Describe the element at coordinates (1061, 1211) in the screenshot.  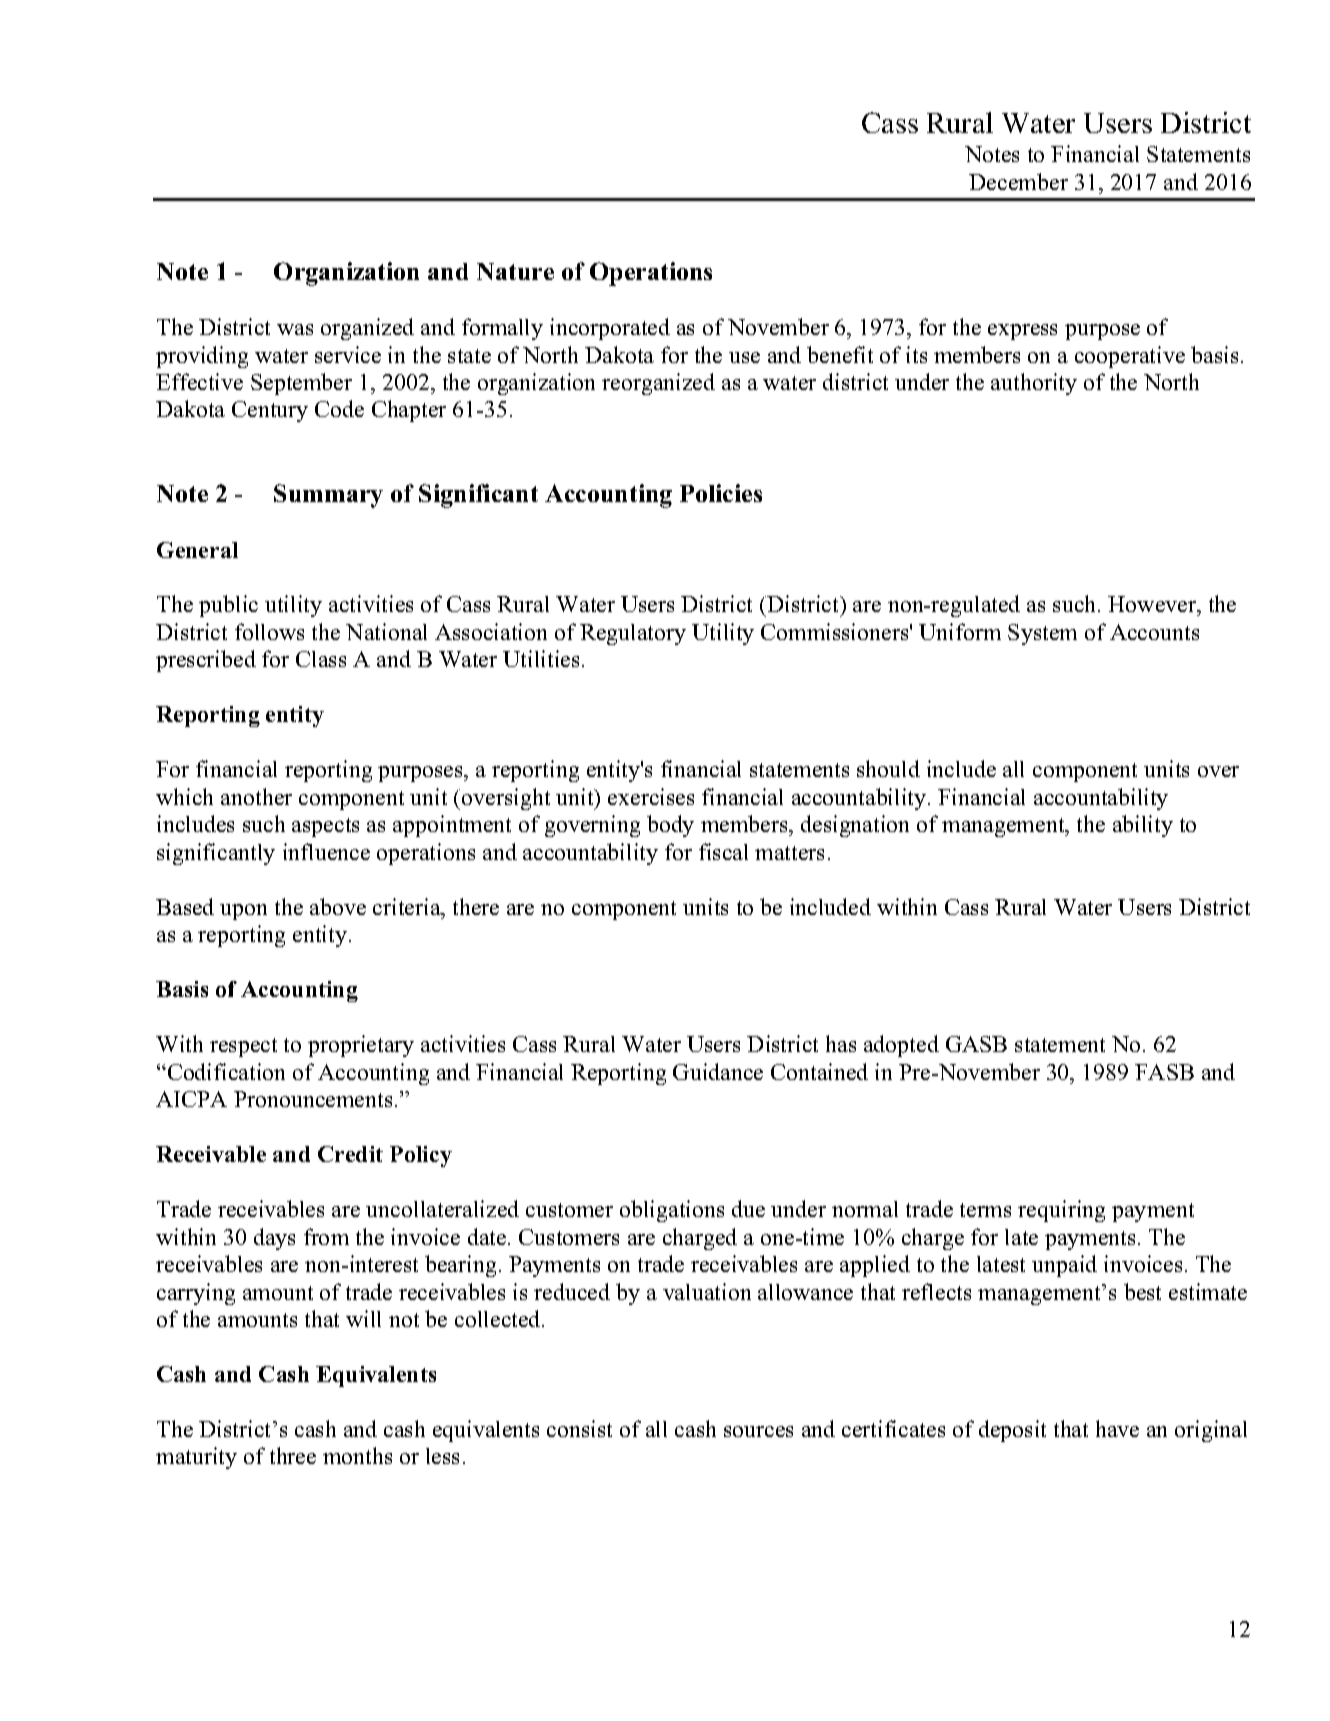
I see `requiring` at that location.
